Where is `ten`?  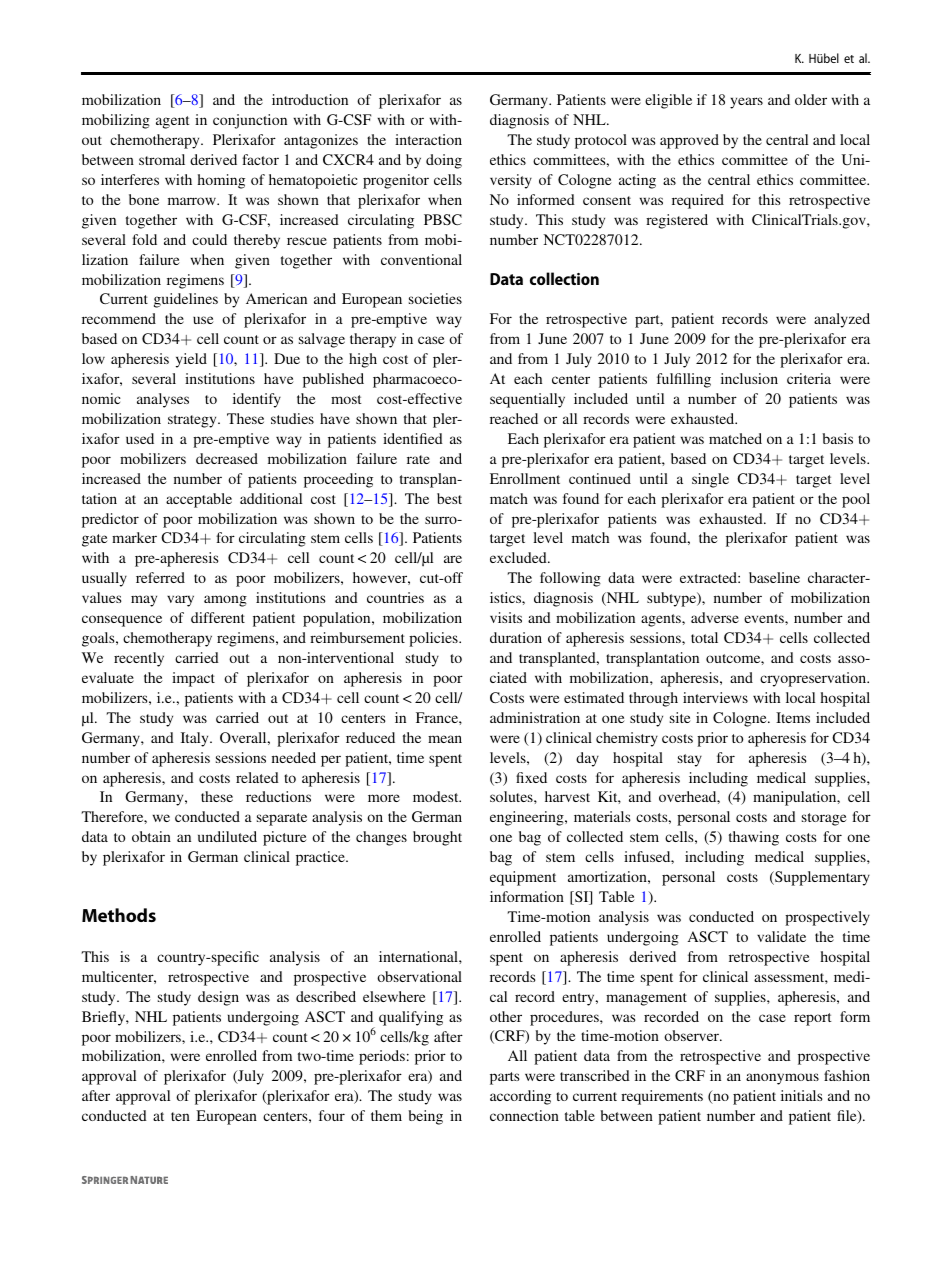
ten is located at coordinates (180, 1116).
